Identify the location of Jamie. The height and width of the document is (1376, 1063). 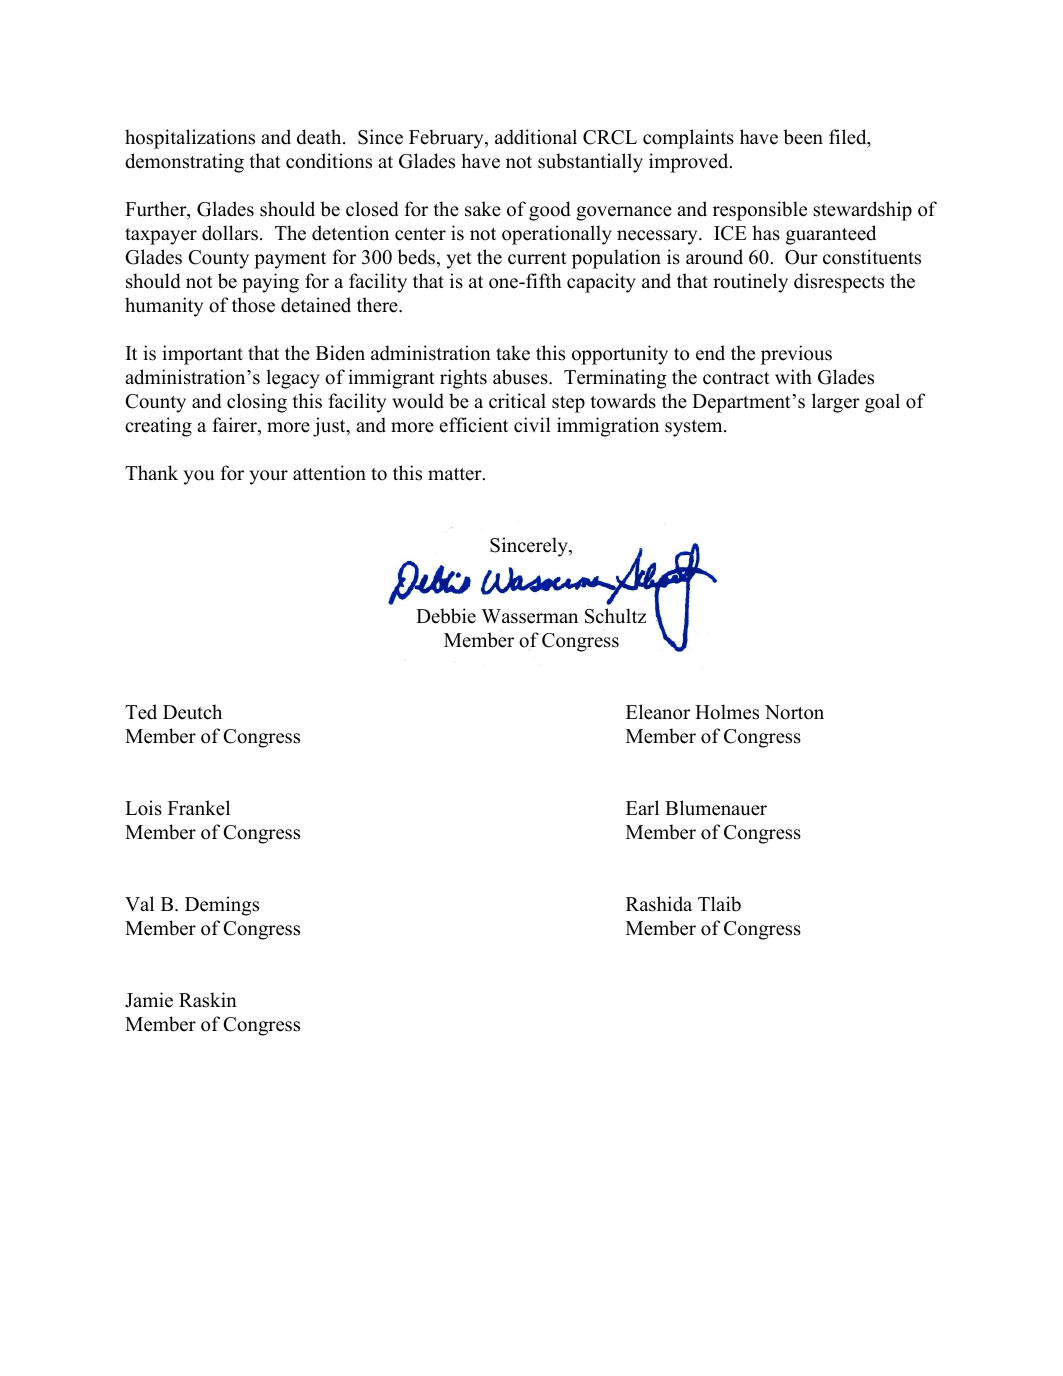
(149, 1000).
